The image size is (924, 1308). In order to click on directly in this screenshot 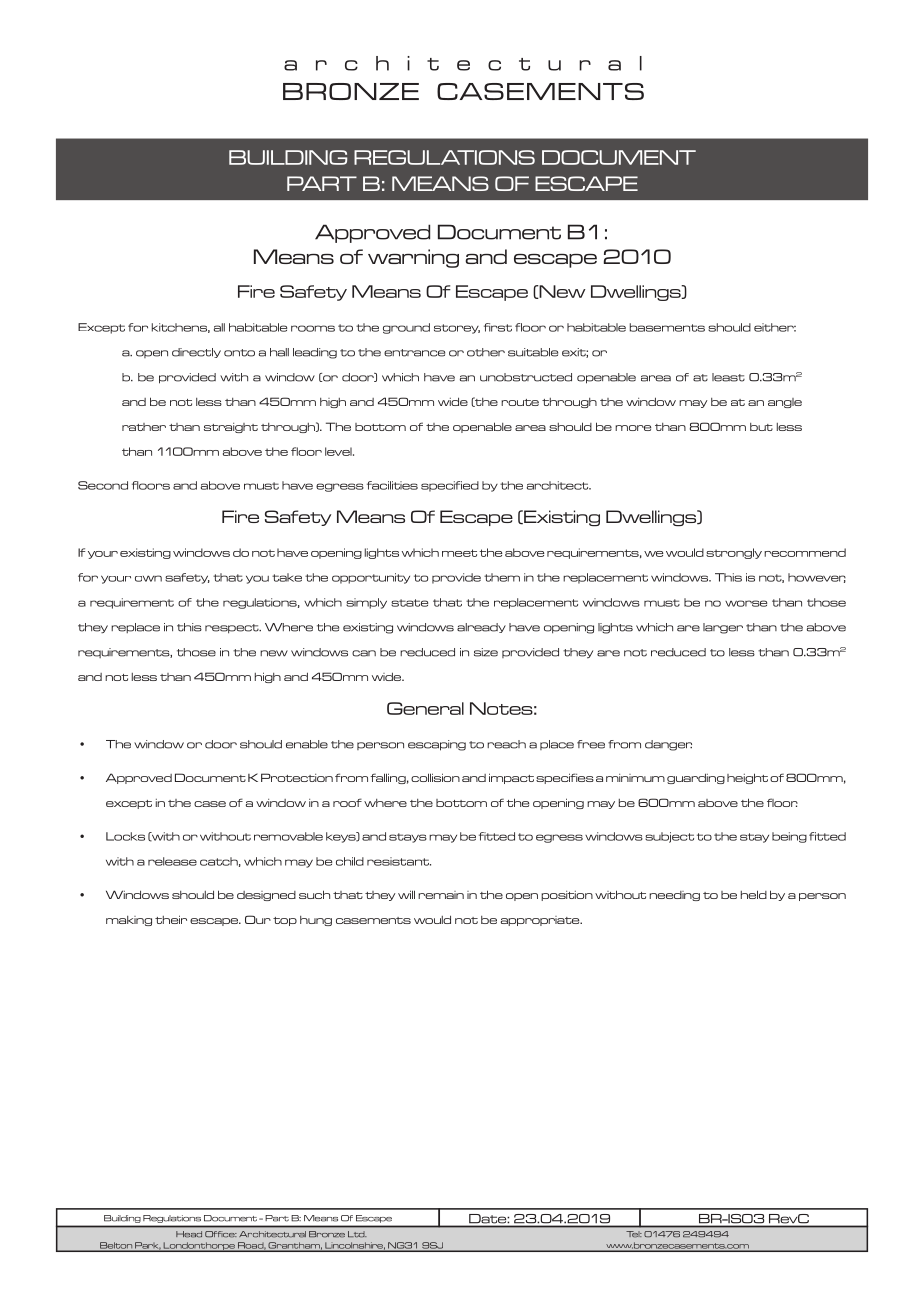, I will do `click(196, 353)`.
